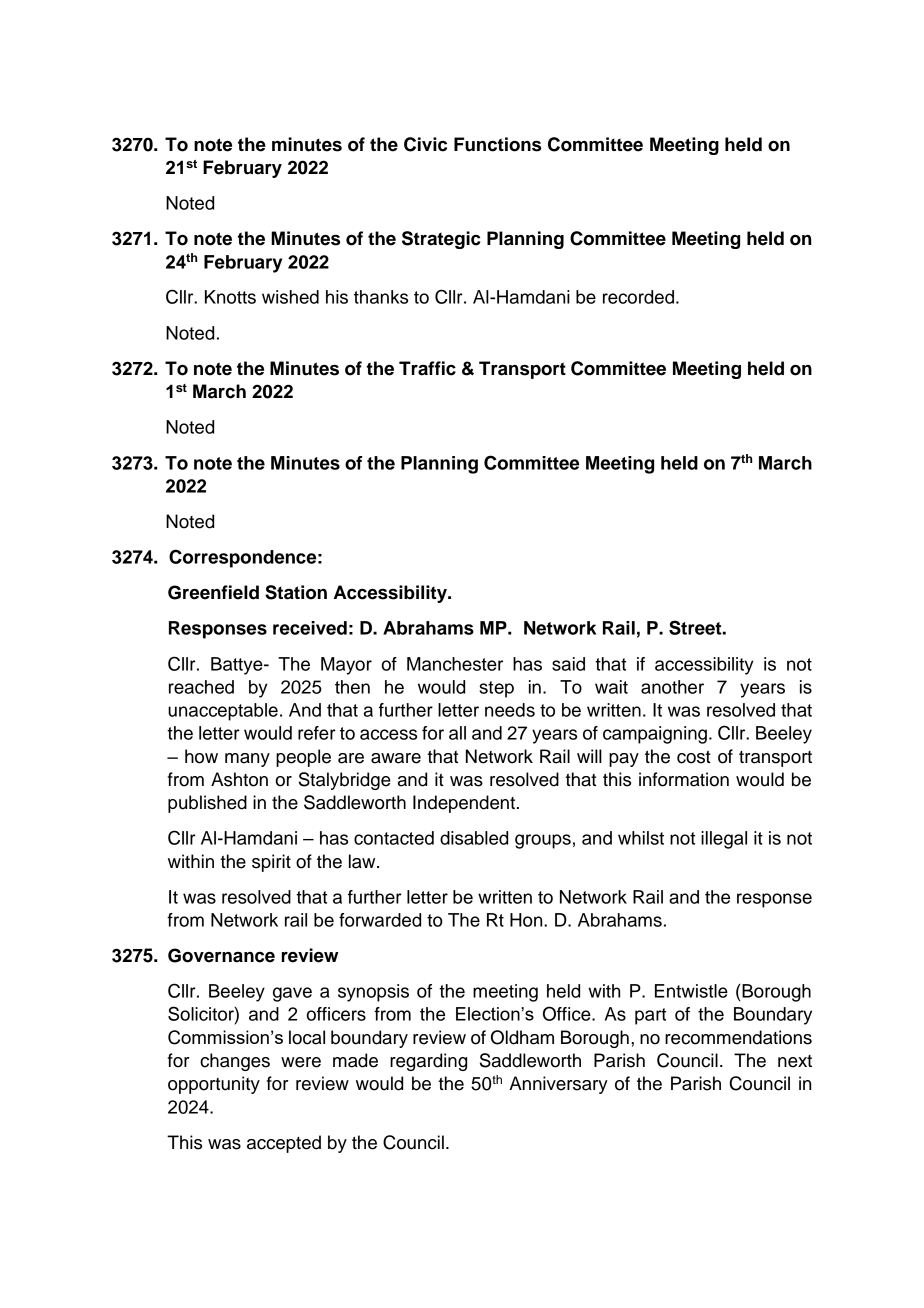 Image resolution: width=924 pixels, height=1308 pixels. What do you see at coordinates (738, 1037) in the screenshot?
I see `recommendations` at bounding box center [738, 1037].
